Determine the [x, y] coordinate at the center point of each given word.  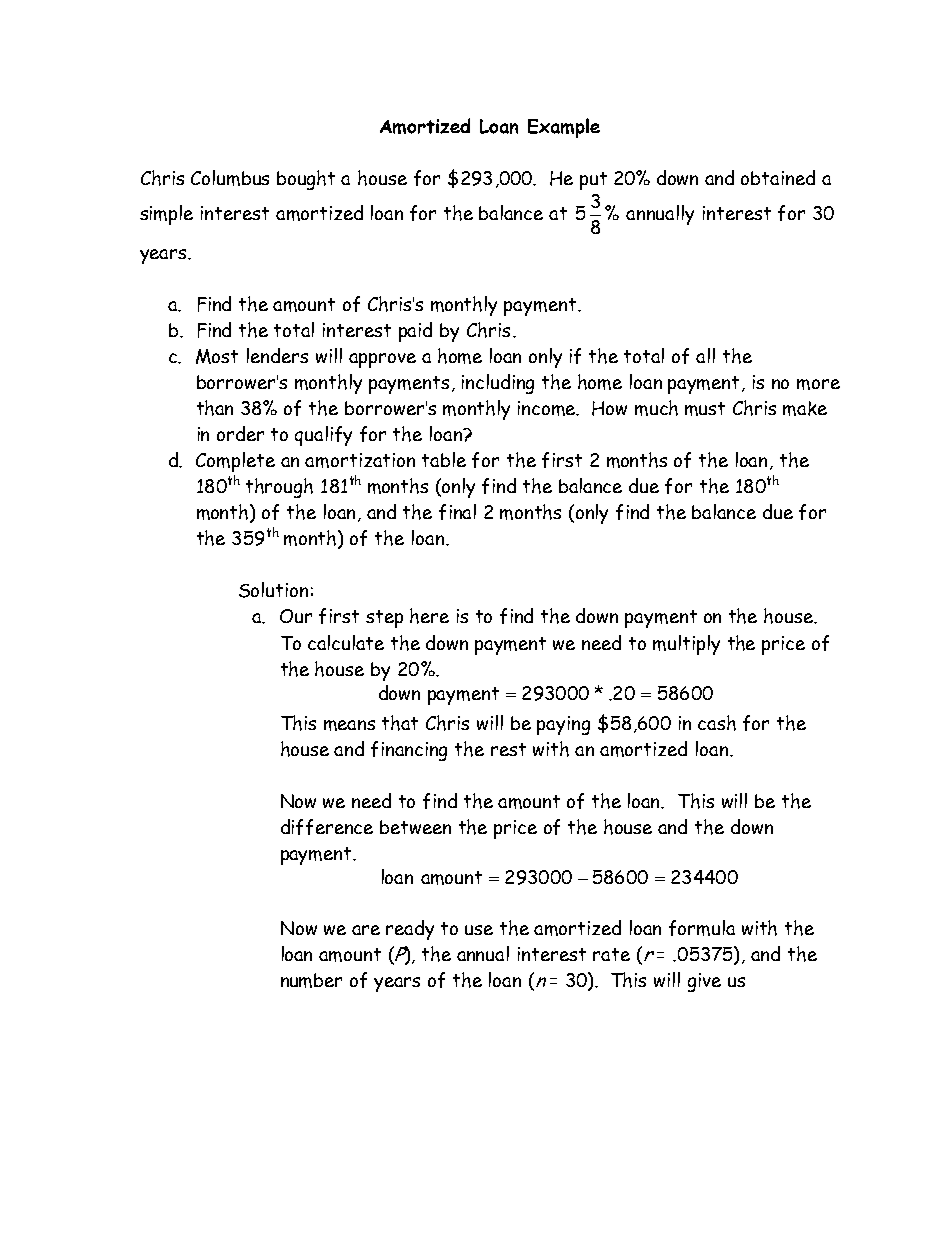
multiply [686, 645]
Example [564, 128]
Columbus [230, 178]
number [311, 980]
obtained [778, 177]
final [457, 512]
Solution [273, 590]
